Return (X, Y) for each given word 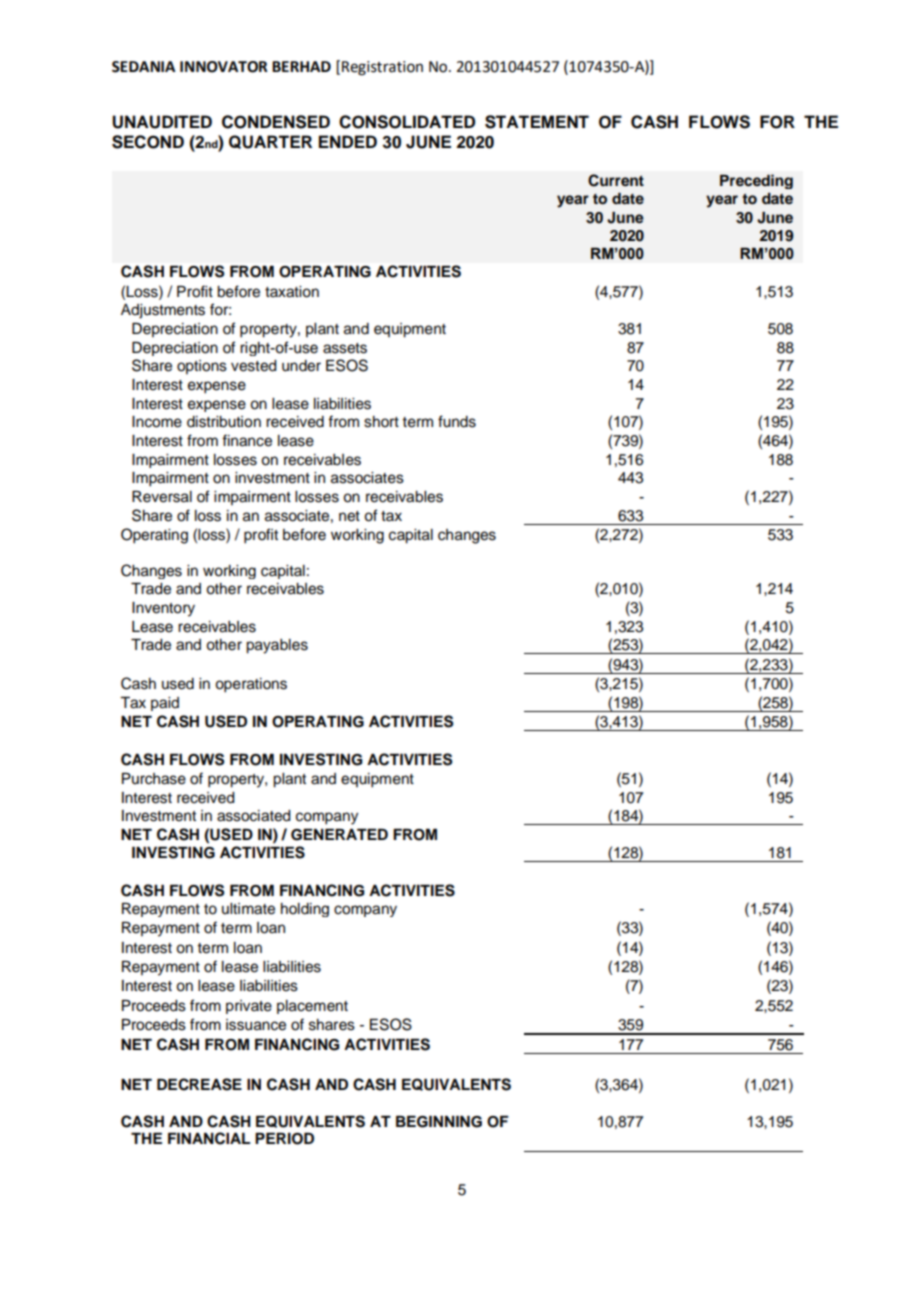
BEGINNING (439, 1122)
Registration (382, 68)
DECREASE (199, 1084)
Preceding (756, 181)
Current (616, 180)
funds (457, 421)
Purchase (154, 779)
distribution (224, 422)
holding (305, 910)
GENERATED (339, 835)
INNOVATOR (224, 67)
